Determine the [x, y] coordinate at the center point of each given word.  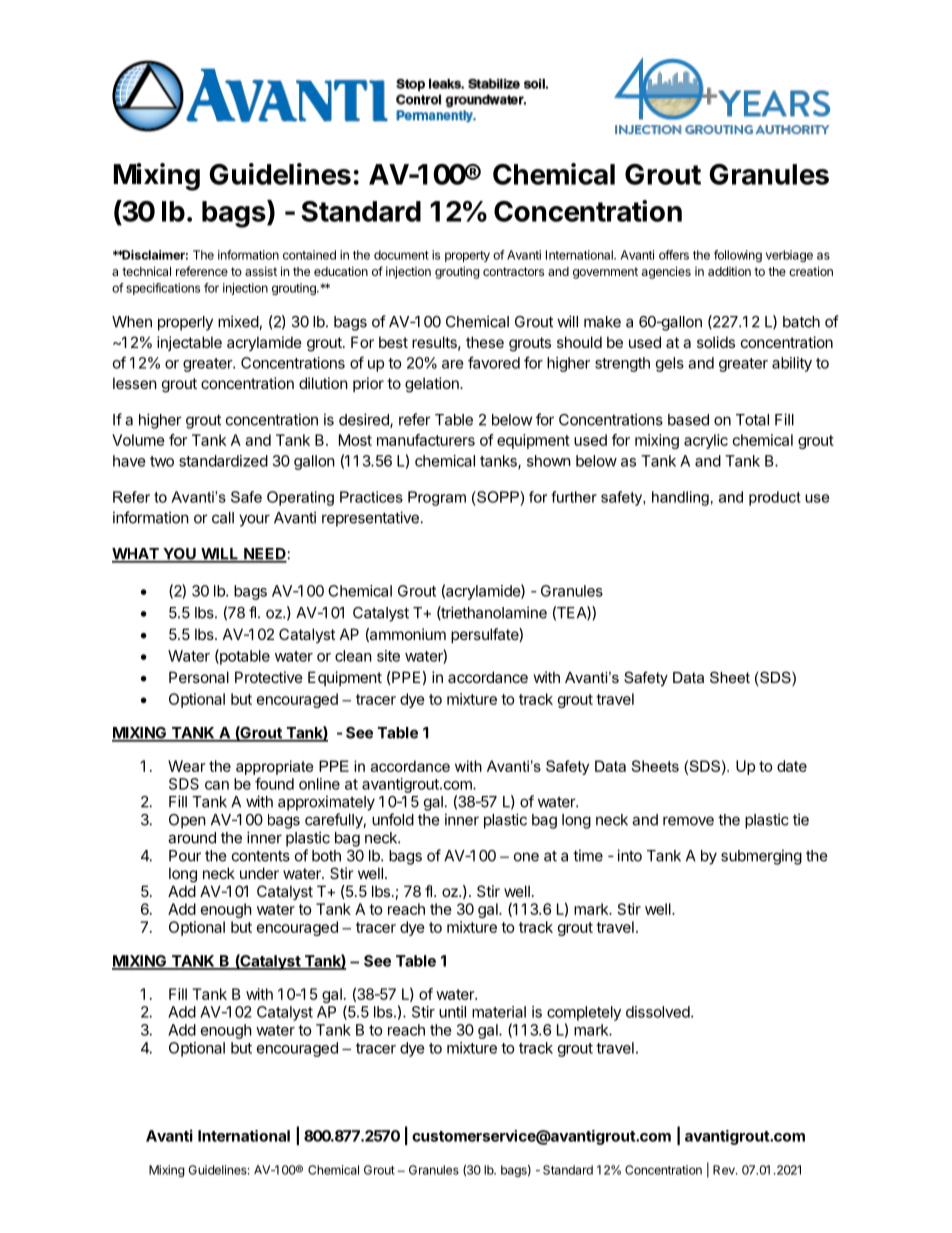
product [775, 498]
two [162, 461]
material [499, 1012]
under [259, 873]
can [217, 785]
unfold [393, 819]
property [467, 256]
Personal [199, 677]
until [452, 1012]
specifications [163, 289]
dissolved [659, 1012]
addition [729, 271]
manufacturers [426, 440]
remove [688, 821]
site [388, 656]
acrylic [706, 441]
